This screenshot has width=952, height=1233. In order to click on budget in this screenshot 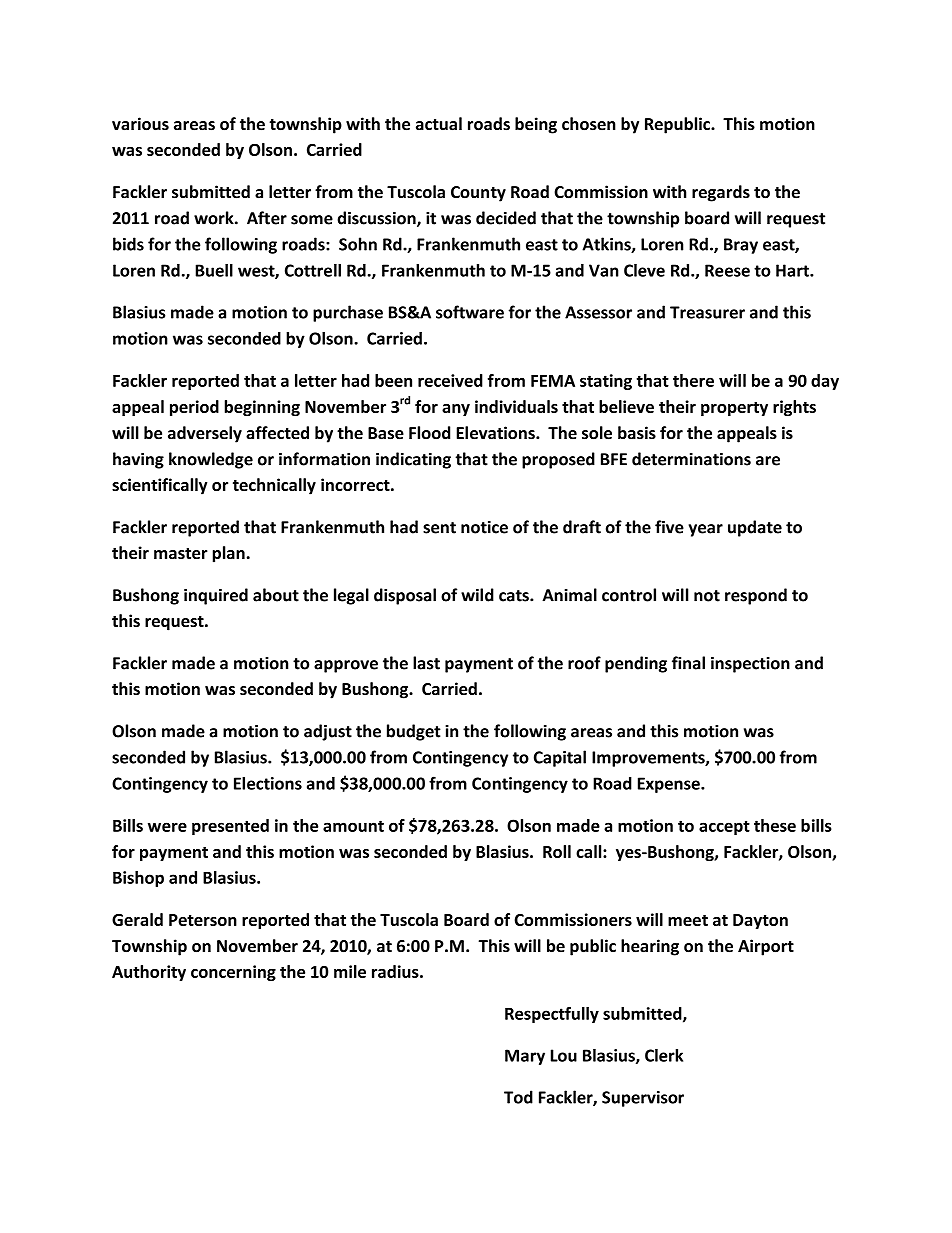, I will do `click(414, 732)`.
